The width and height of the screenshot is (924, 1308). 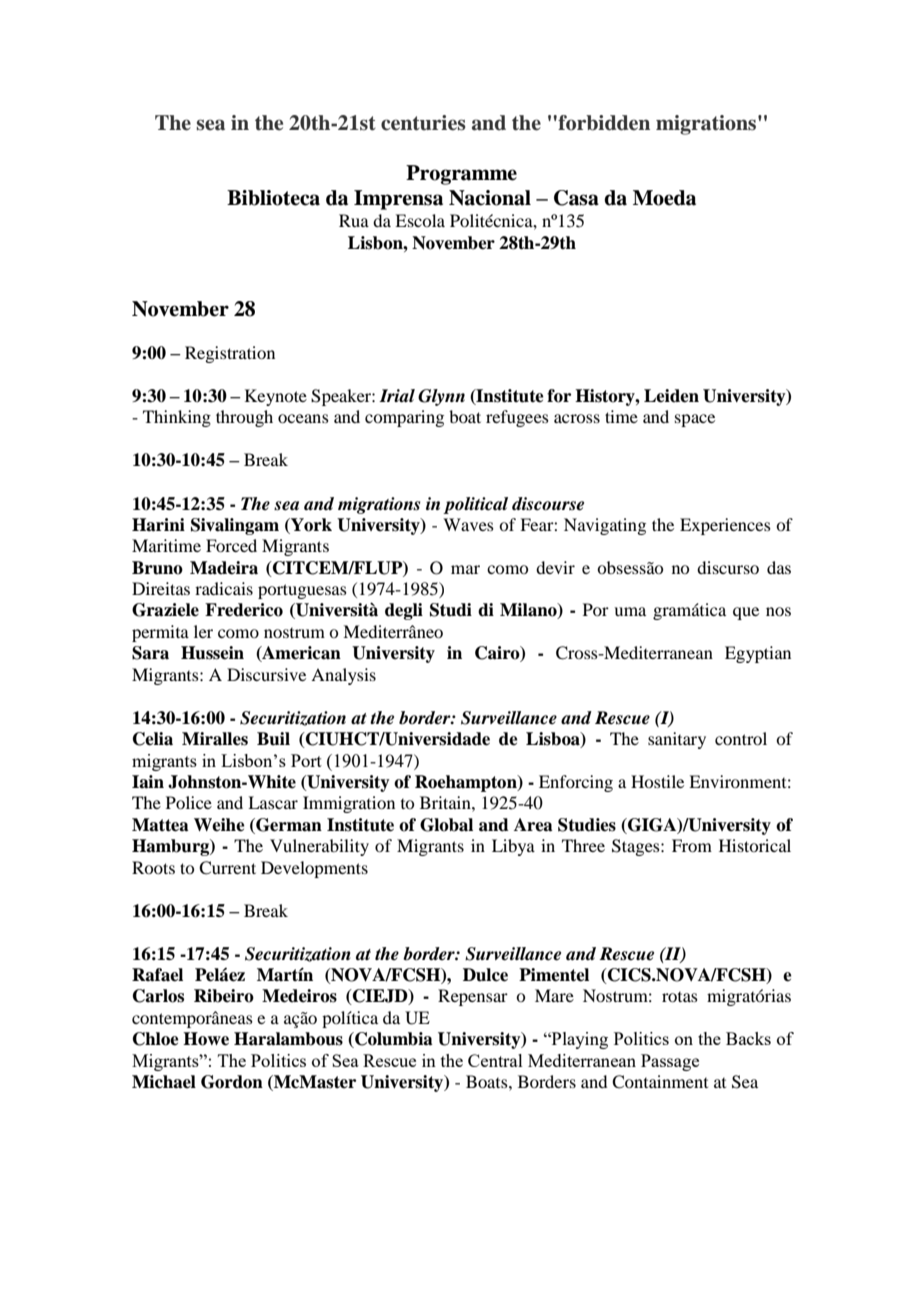 I want to click on refugees, so click(x=517, y=418).
